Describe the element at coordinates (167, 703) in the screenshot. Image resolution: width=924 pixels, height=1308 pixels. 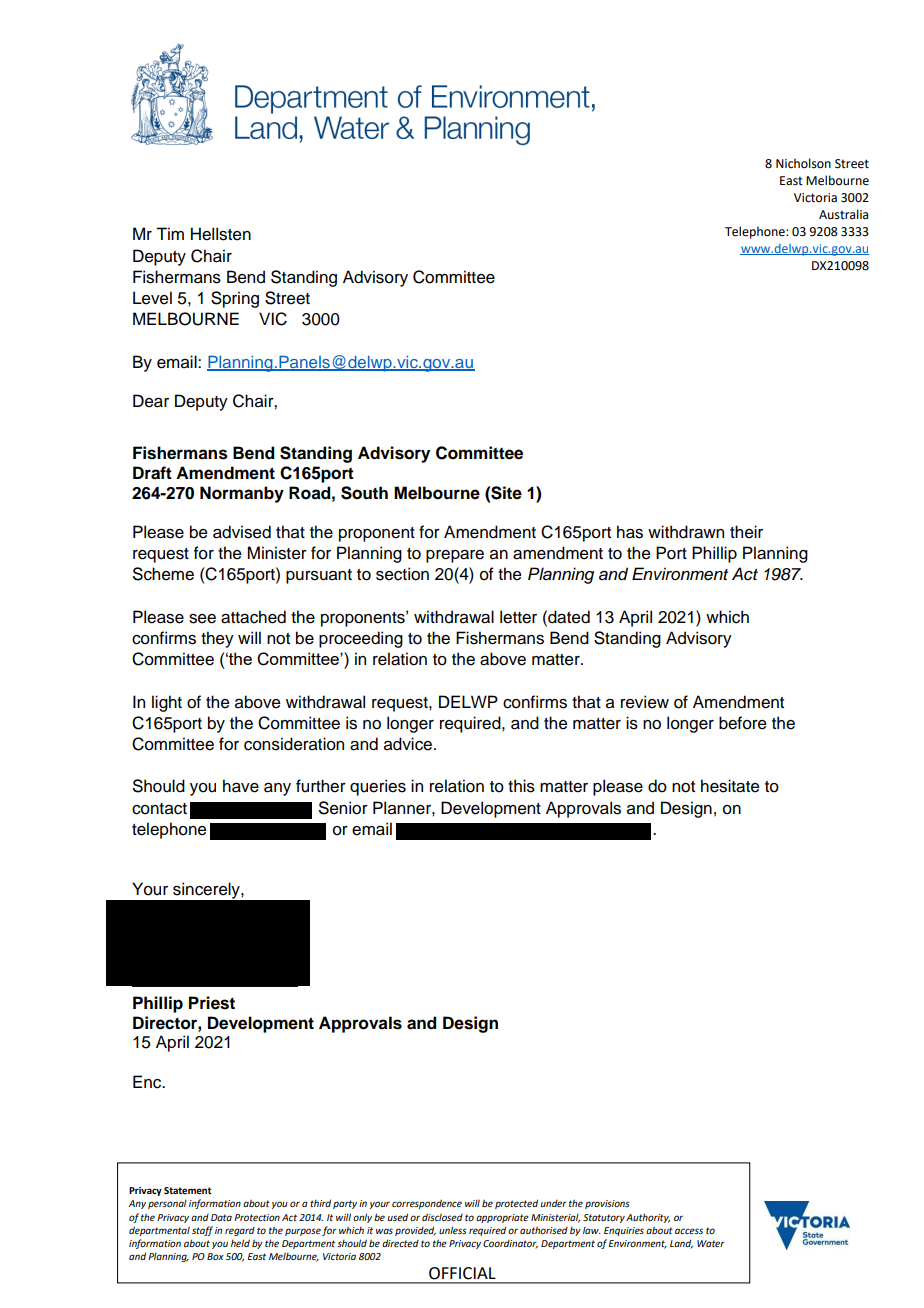
I see `light` at that location.
